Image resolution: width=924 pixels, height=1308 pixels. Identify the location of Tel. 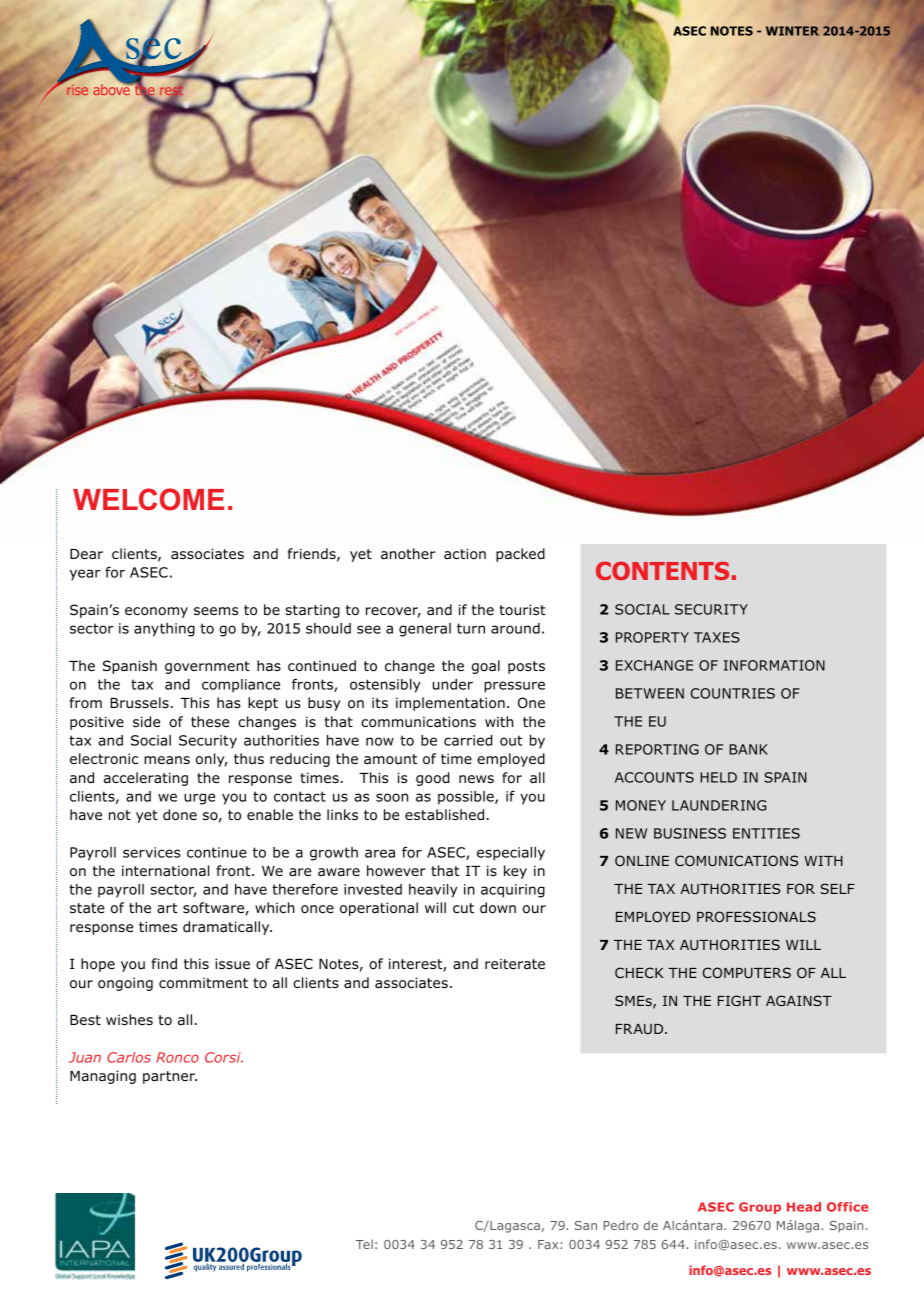
(364, 1244).
